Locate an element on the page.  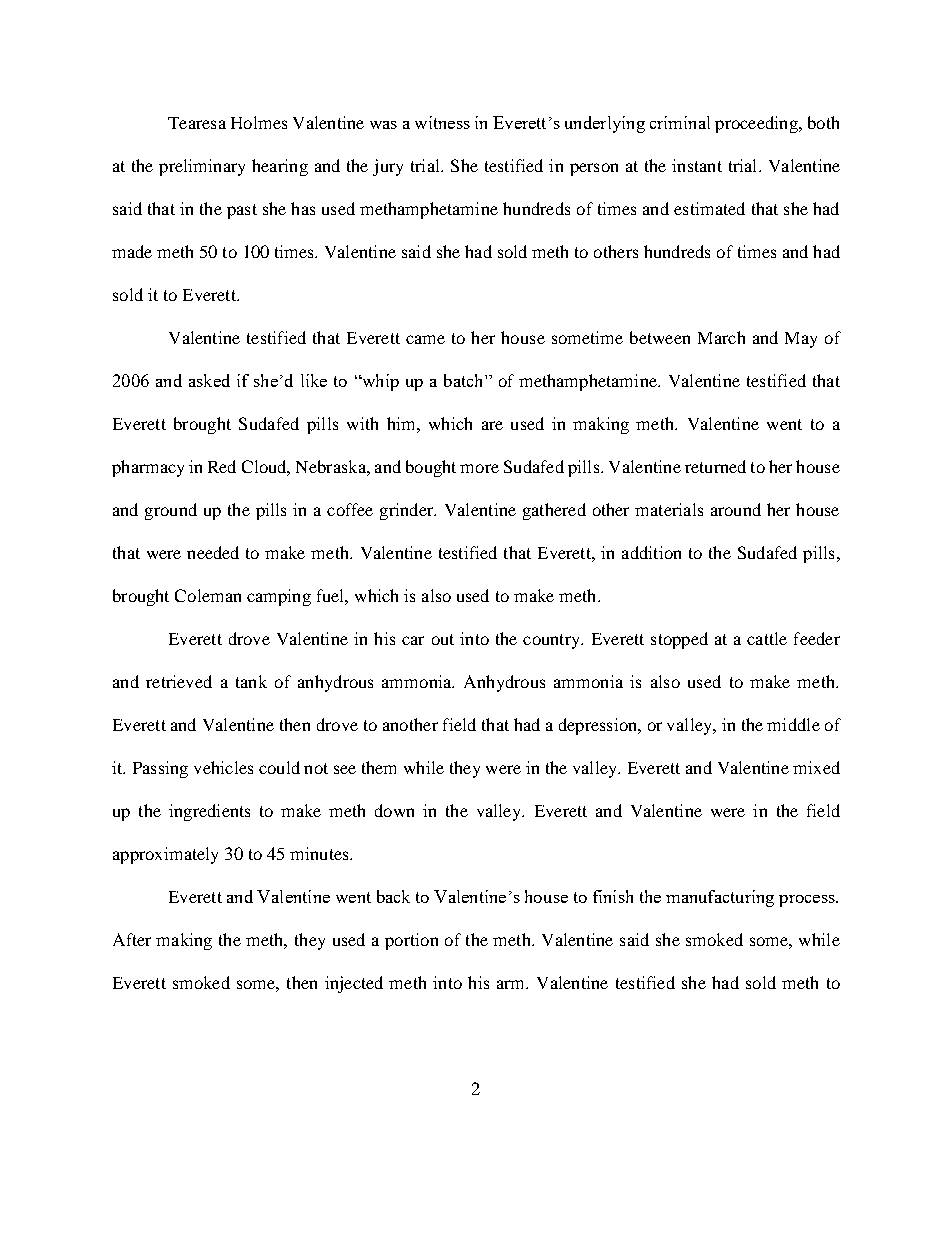
March is located at coordinates (721, 337).
